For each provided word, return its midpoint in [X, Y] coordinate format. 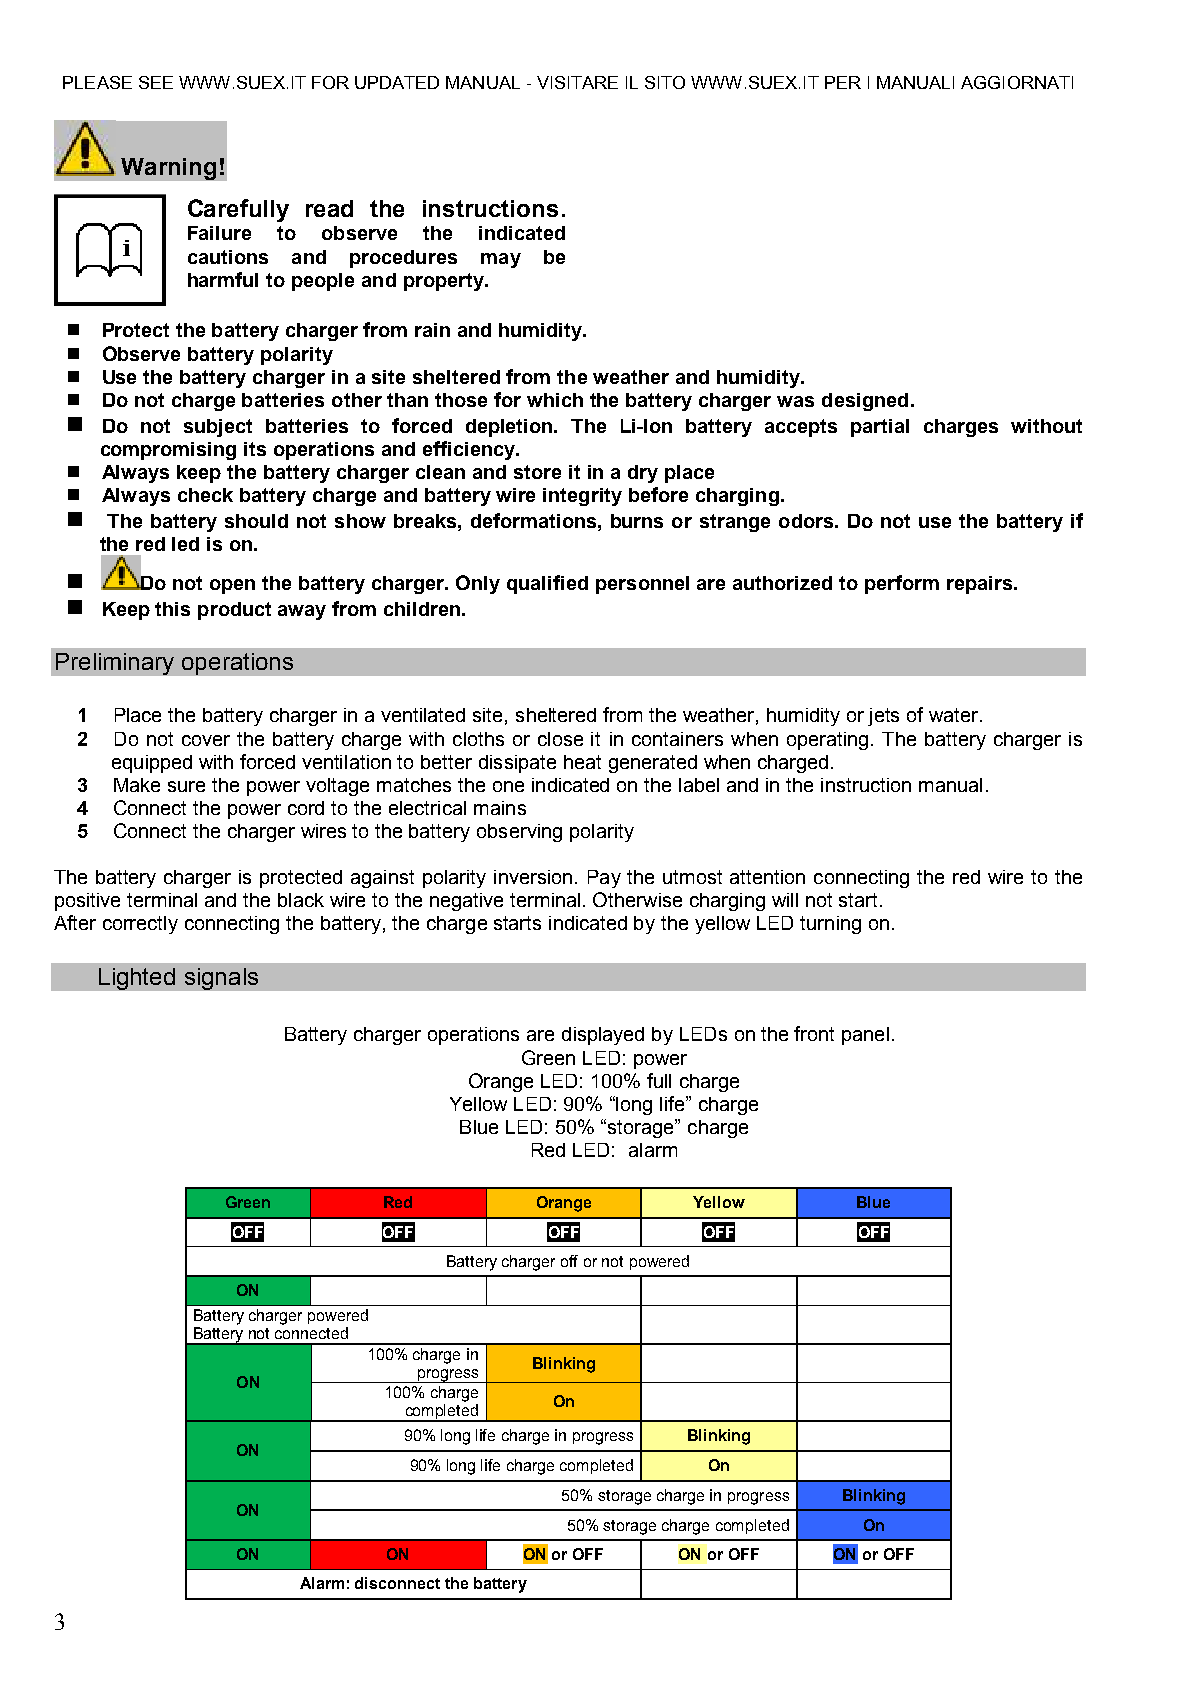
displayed [603, 1036]
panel [865, 1036]
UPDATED [397, 82]
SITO [665, 82]
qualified [547, 584]
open [232, 586]
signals [221, 979]
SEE [156, 82]
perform [902, 584]
